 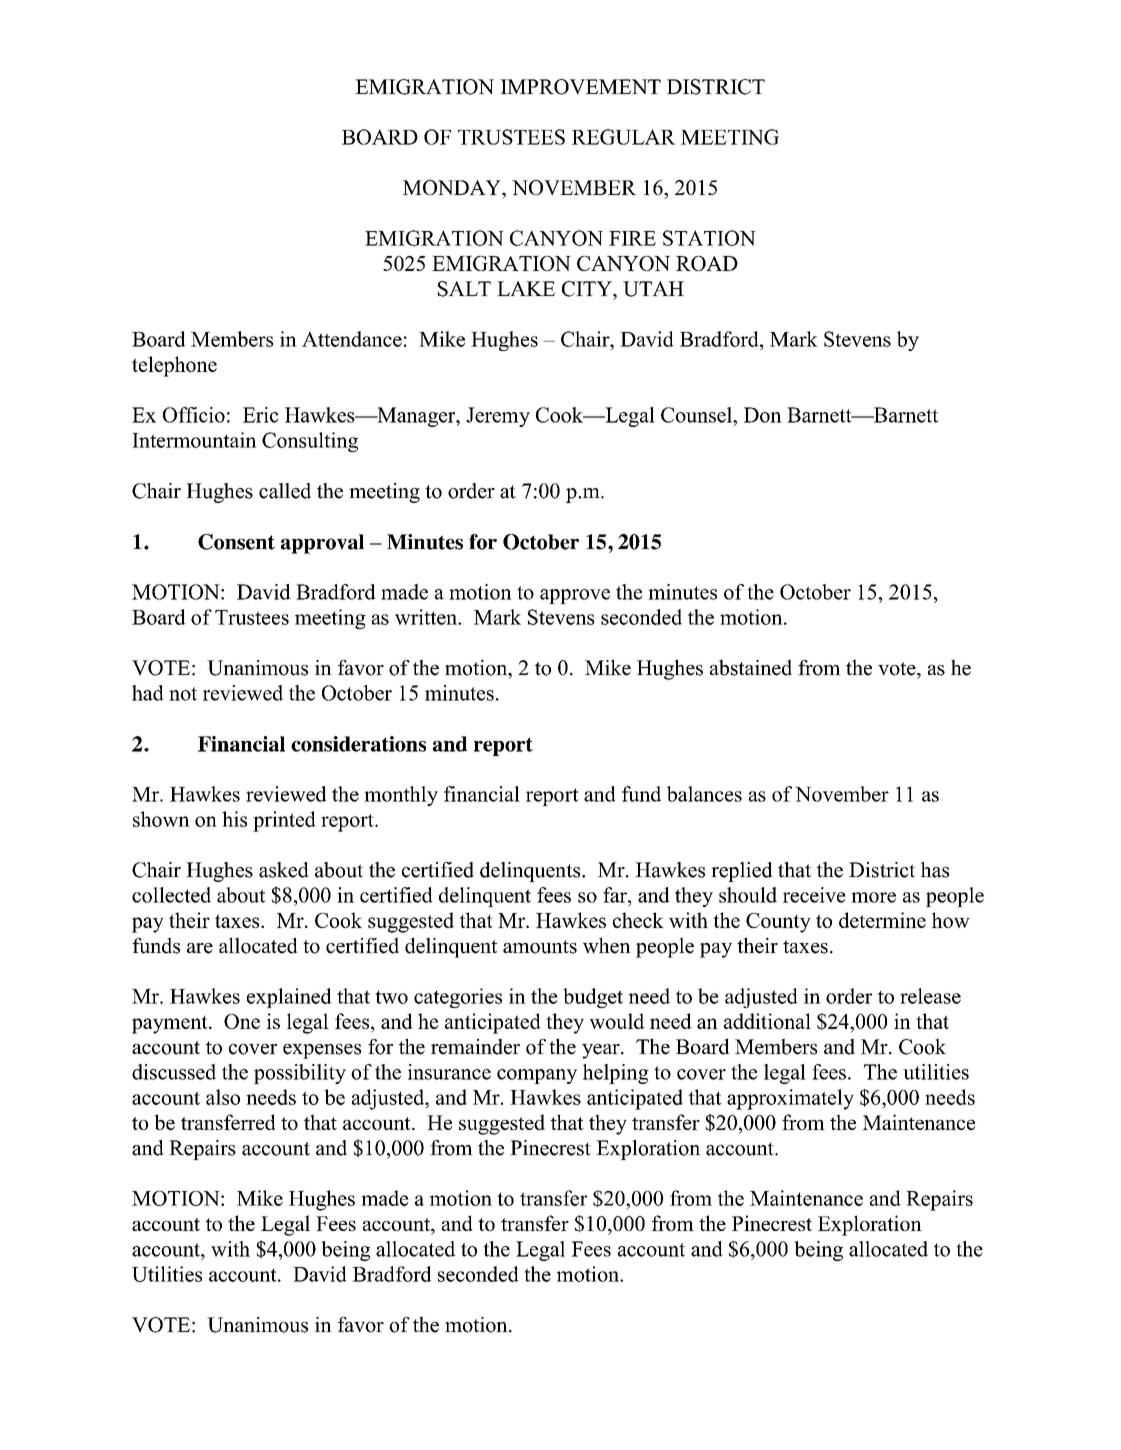 I want to click on IMPROVEMENT, so click(x=580, y=87).
